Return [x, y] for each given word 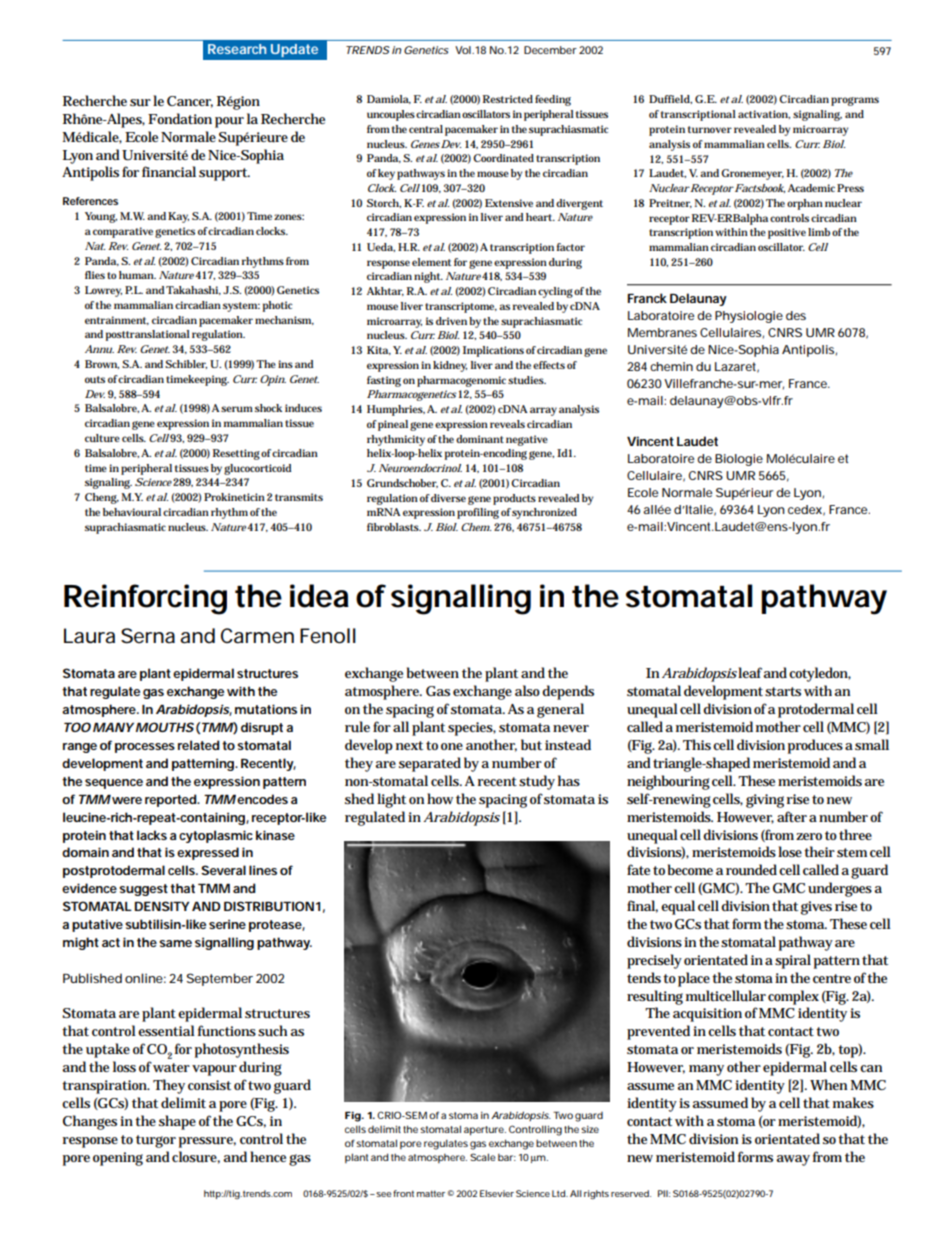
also [527, 690]
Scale [483, 1157]
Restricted [508, 99]
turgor [156, 1141]
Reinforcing [145, 599]
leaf [751, 672]
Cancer [190, 102]
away [793, 1160]
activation [764, 114]
